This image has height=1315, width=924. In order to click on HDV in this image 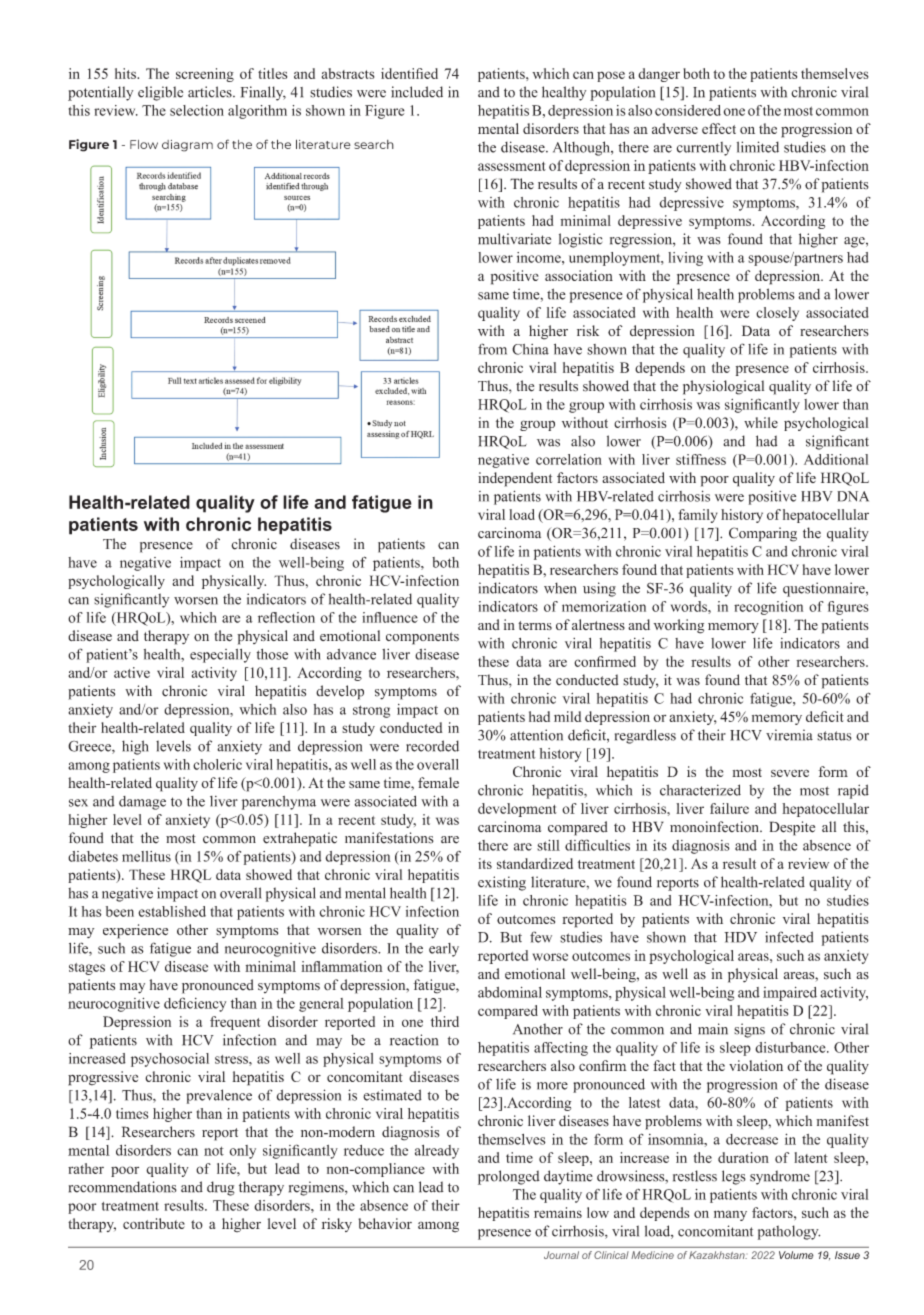, I will do `click(740, 937)`.
